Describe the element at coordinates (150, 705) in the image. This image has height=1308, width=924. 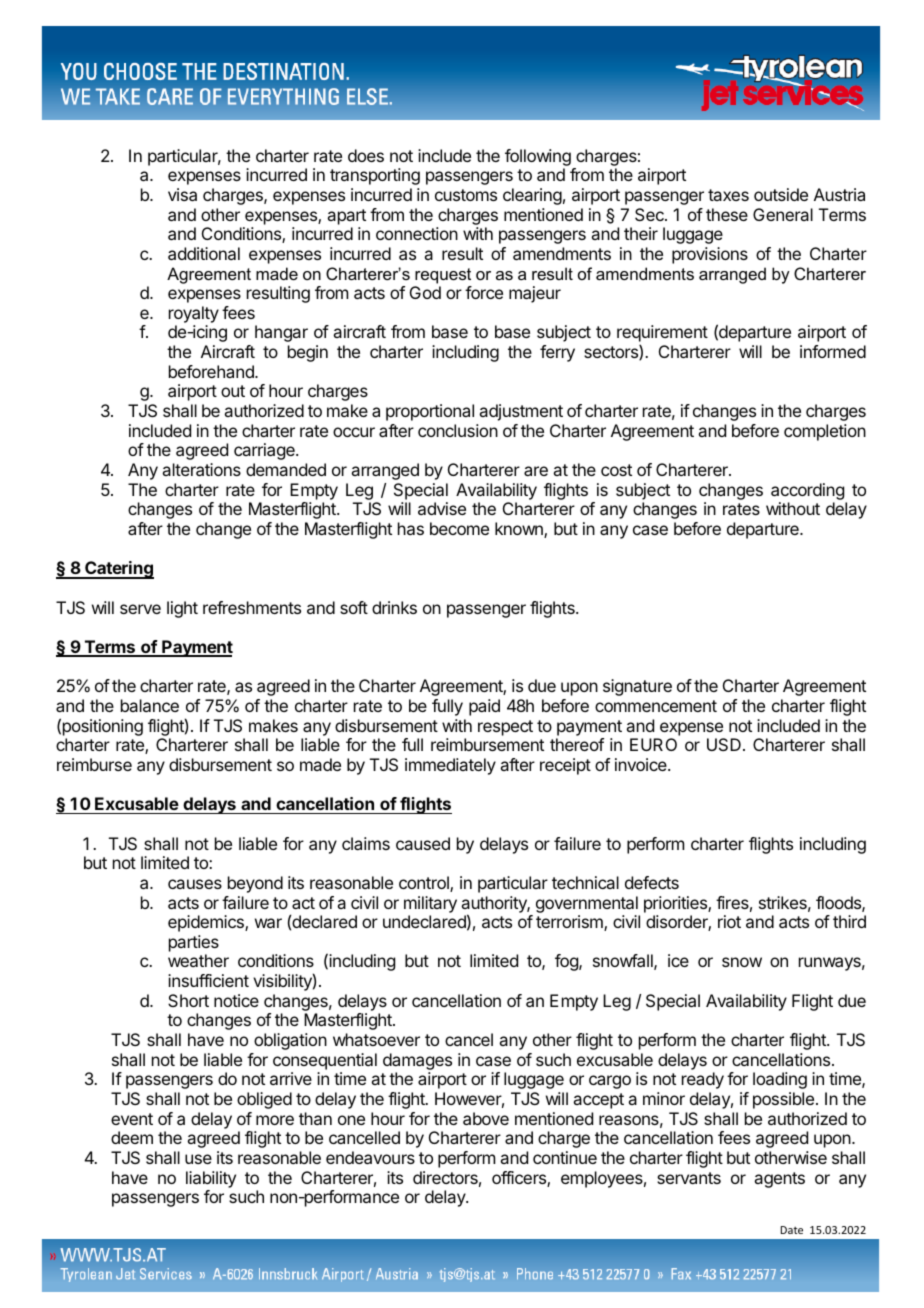
I see `balance` at that location.
